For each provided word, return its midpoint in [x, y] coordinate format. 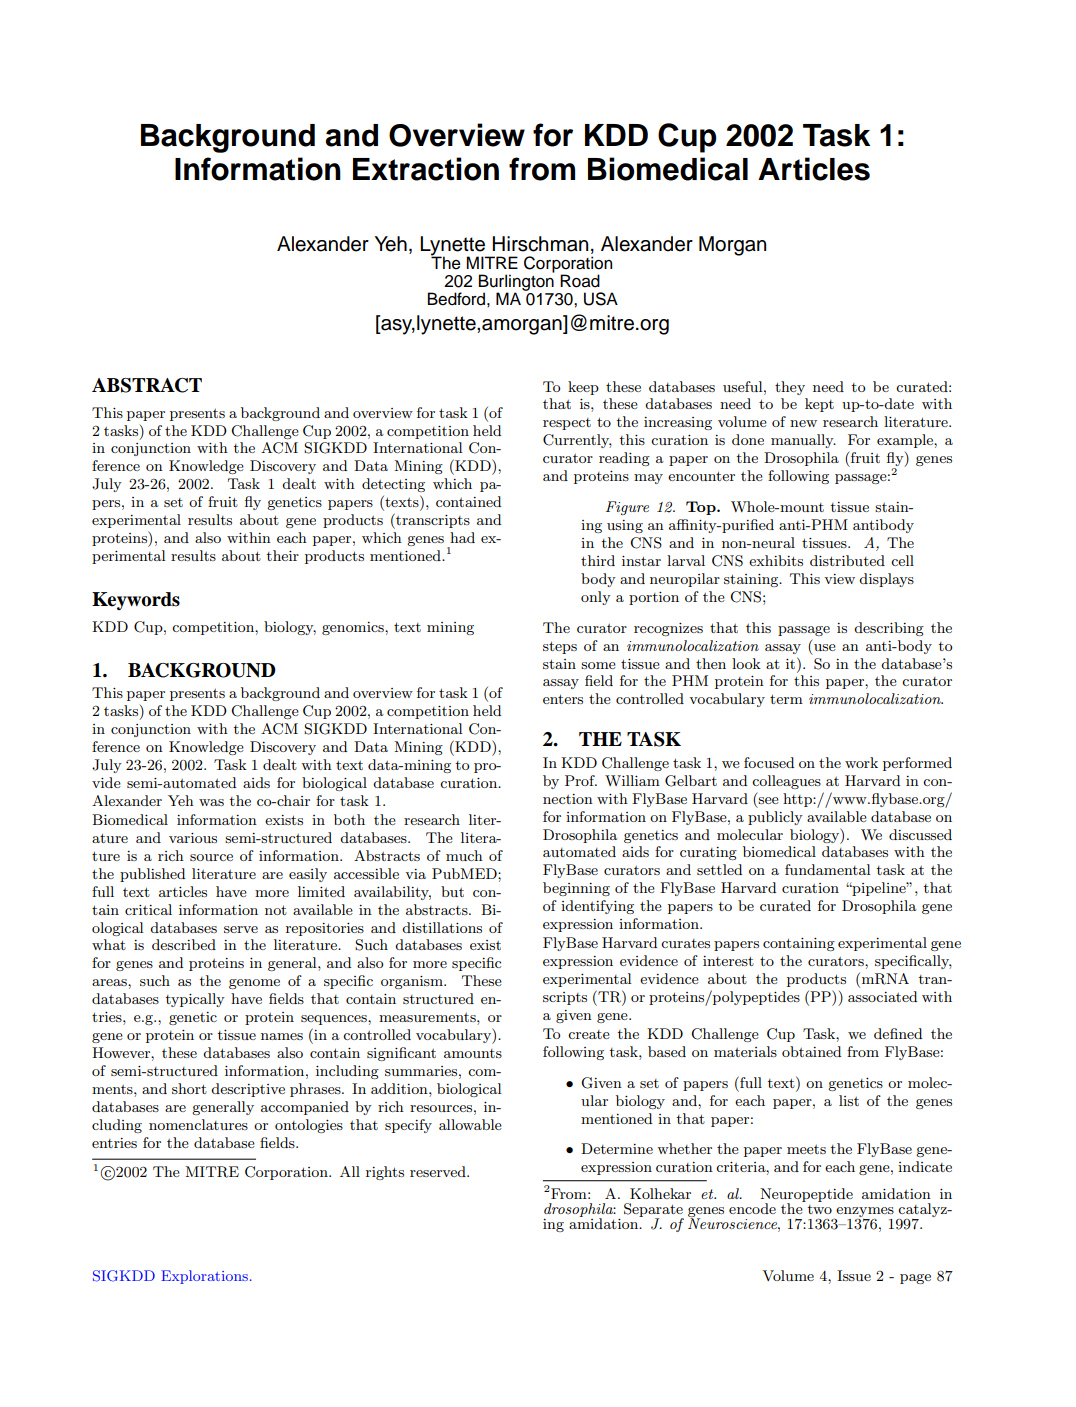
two [819, 1209]
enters [563, 699]
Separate [654, 1211]
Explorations [204, 1277]
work [861, 762]
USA [601, 299]
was [211, 802]
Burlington [516, 282]
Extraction [426, 169]
